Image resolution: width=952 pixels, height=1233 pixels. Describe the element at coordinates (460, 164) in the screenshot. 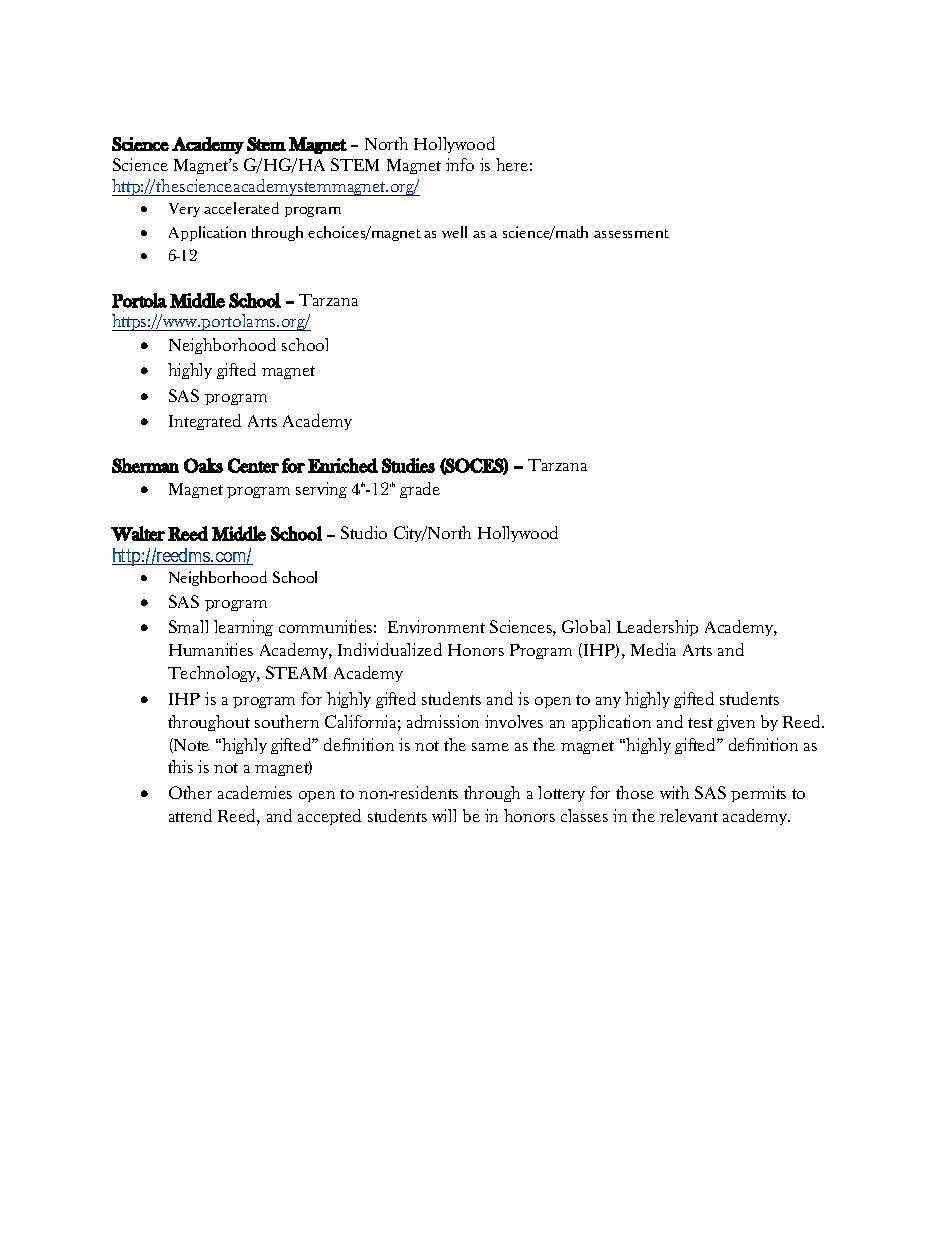

I see `info` at that location.
